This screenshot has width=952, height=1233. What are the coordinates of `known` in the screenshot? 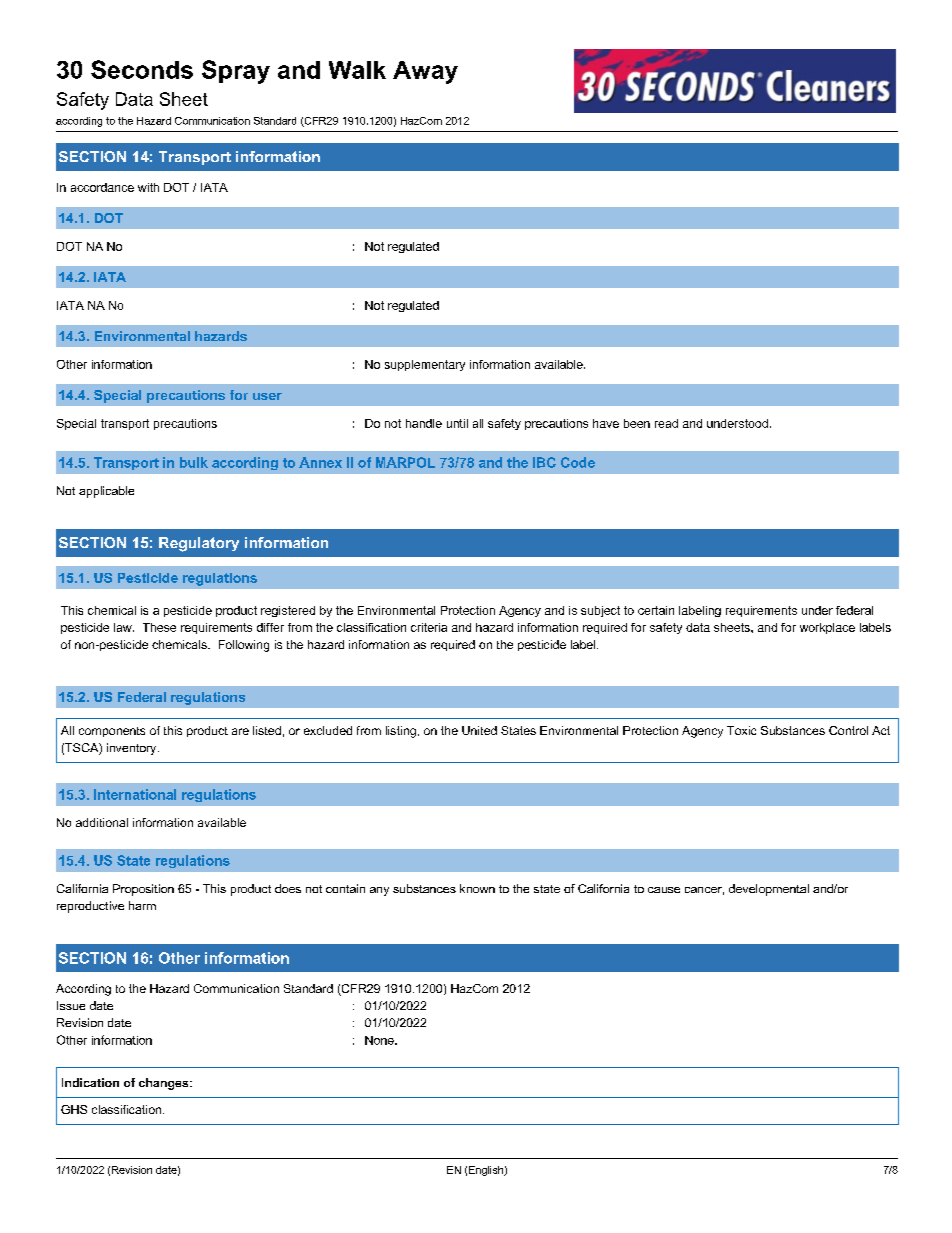 It's located at (477, 888).
